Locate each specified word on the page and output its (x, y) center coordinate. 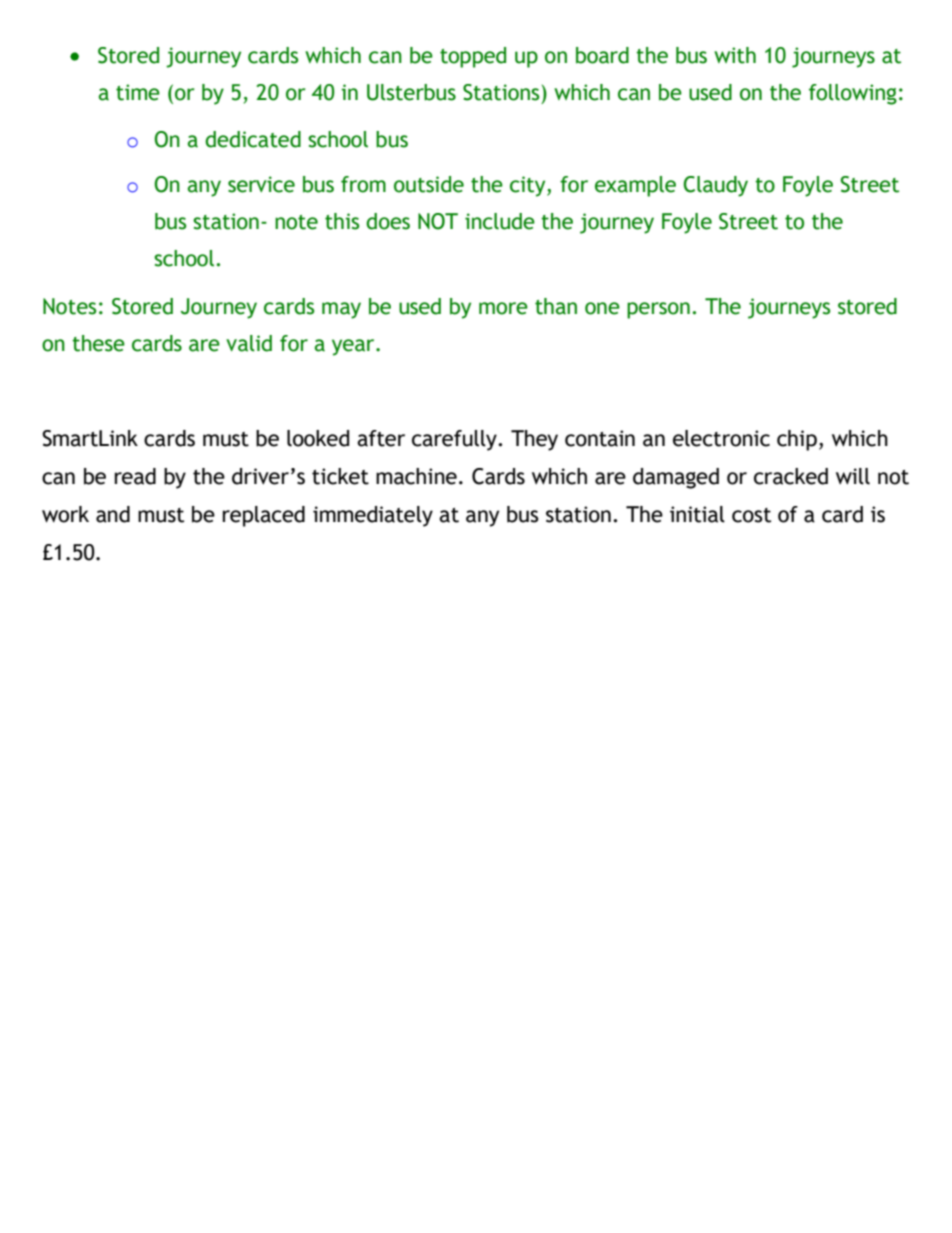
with (735, 55)
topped (473, 57)
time (138, 92)
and (113, 514)
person (658, 310)
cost (751, 515)
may (341, 310)
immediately (373, 516)
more (503, 308)
